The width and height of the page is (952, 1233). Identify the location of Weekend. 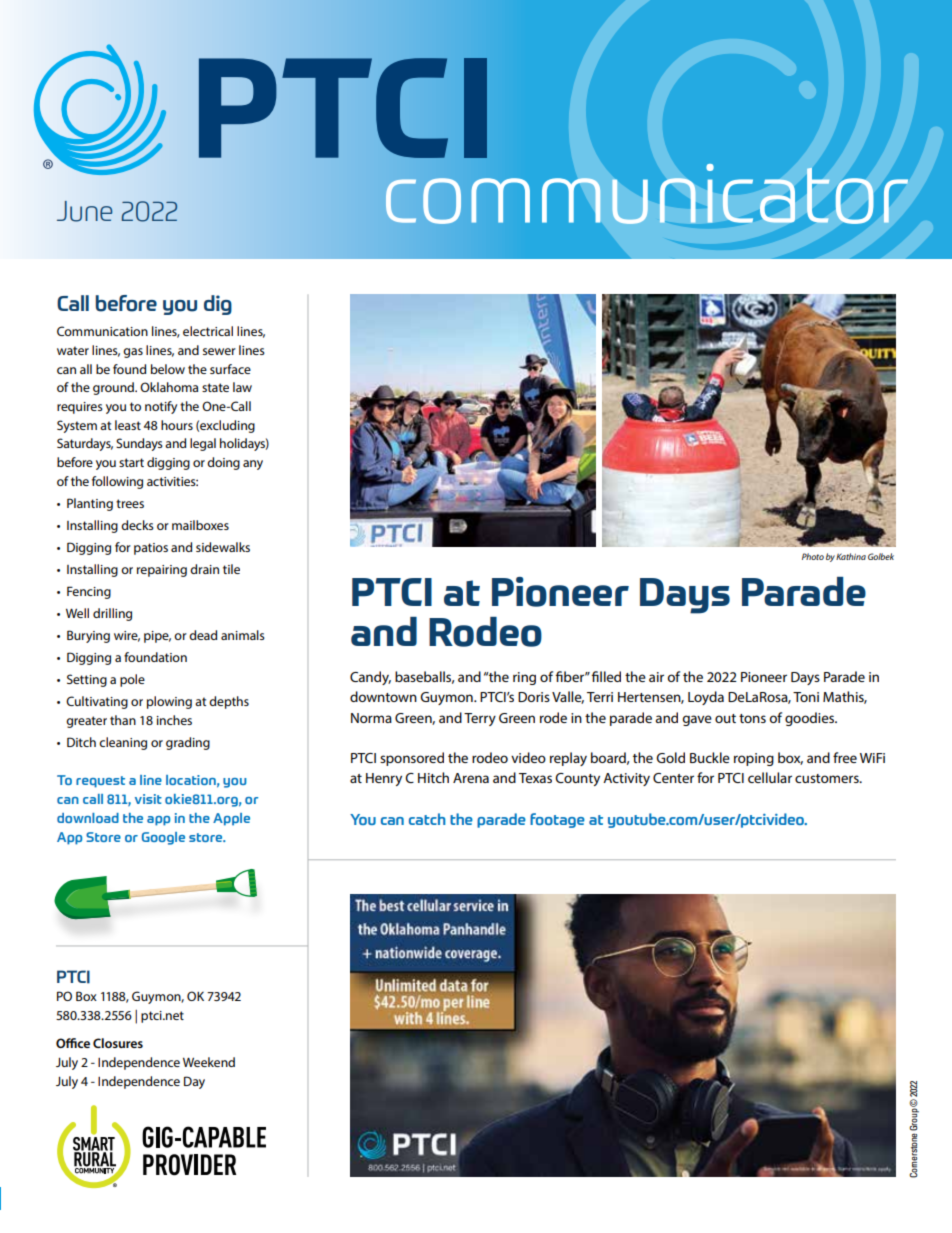
(209, 1062).
